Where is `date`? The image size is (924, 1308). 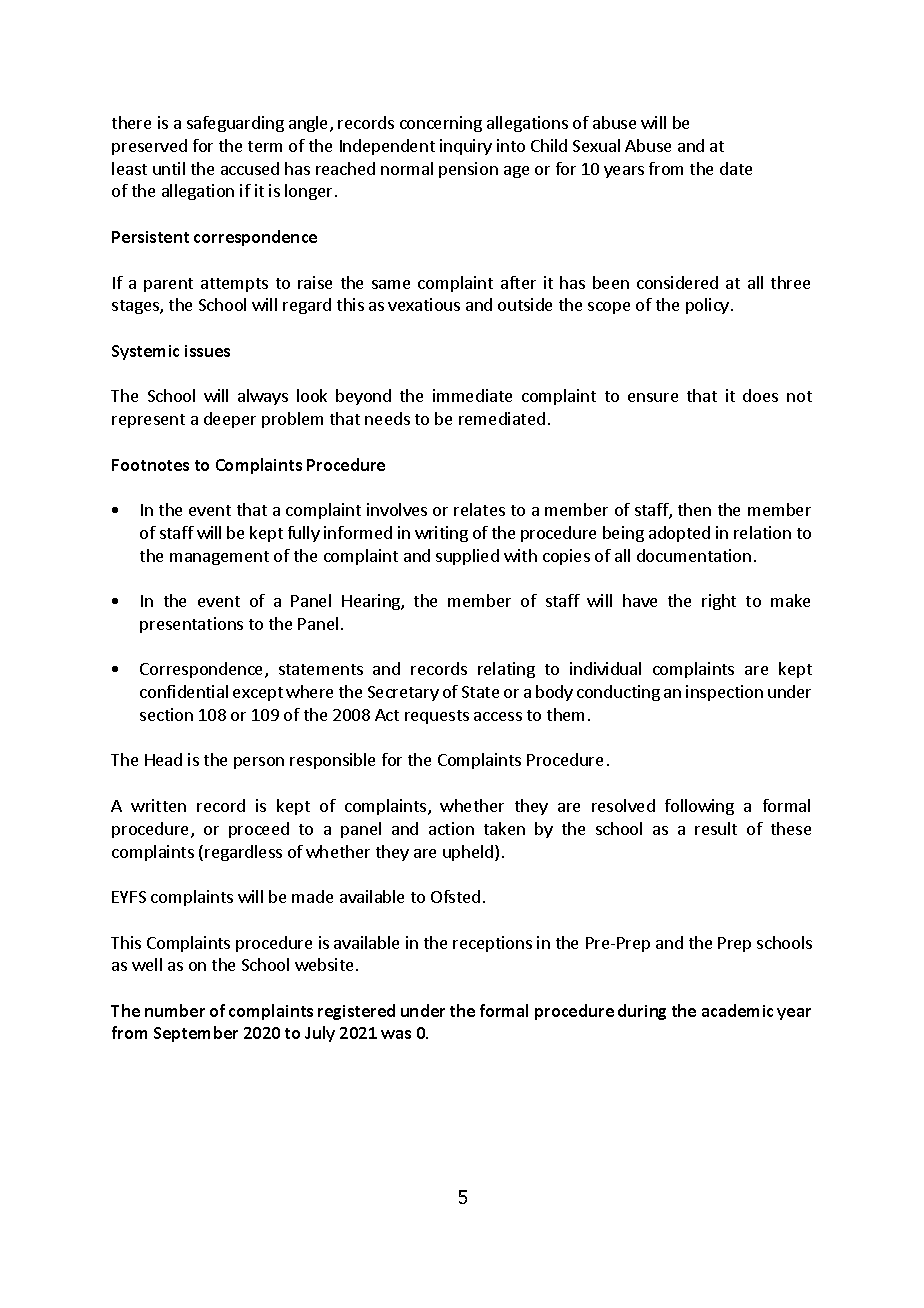 date is located at coordinates (736, 168).
